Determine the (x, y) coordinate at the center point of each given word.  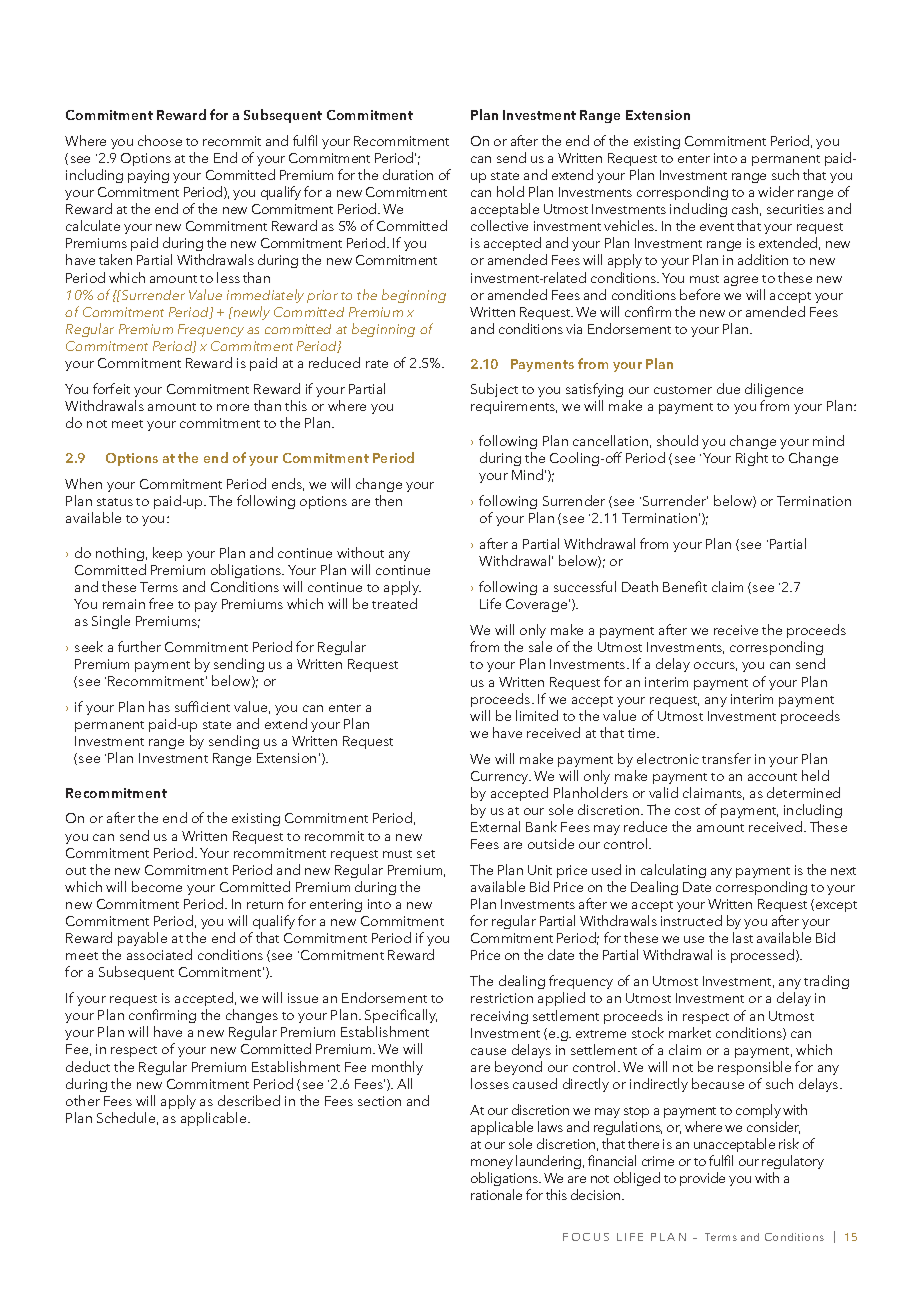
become (157, 886)
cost (687, 811)
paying (148, 176)
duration (408, 174)
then (388, 500)
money (492, 1164)
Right (752, 459)
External (495, 826)
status (115, 502)
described (249, 1100)
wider (776, 191)
